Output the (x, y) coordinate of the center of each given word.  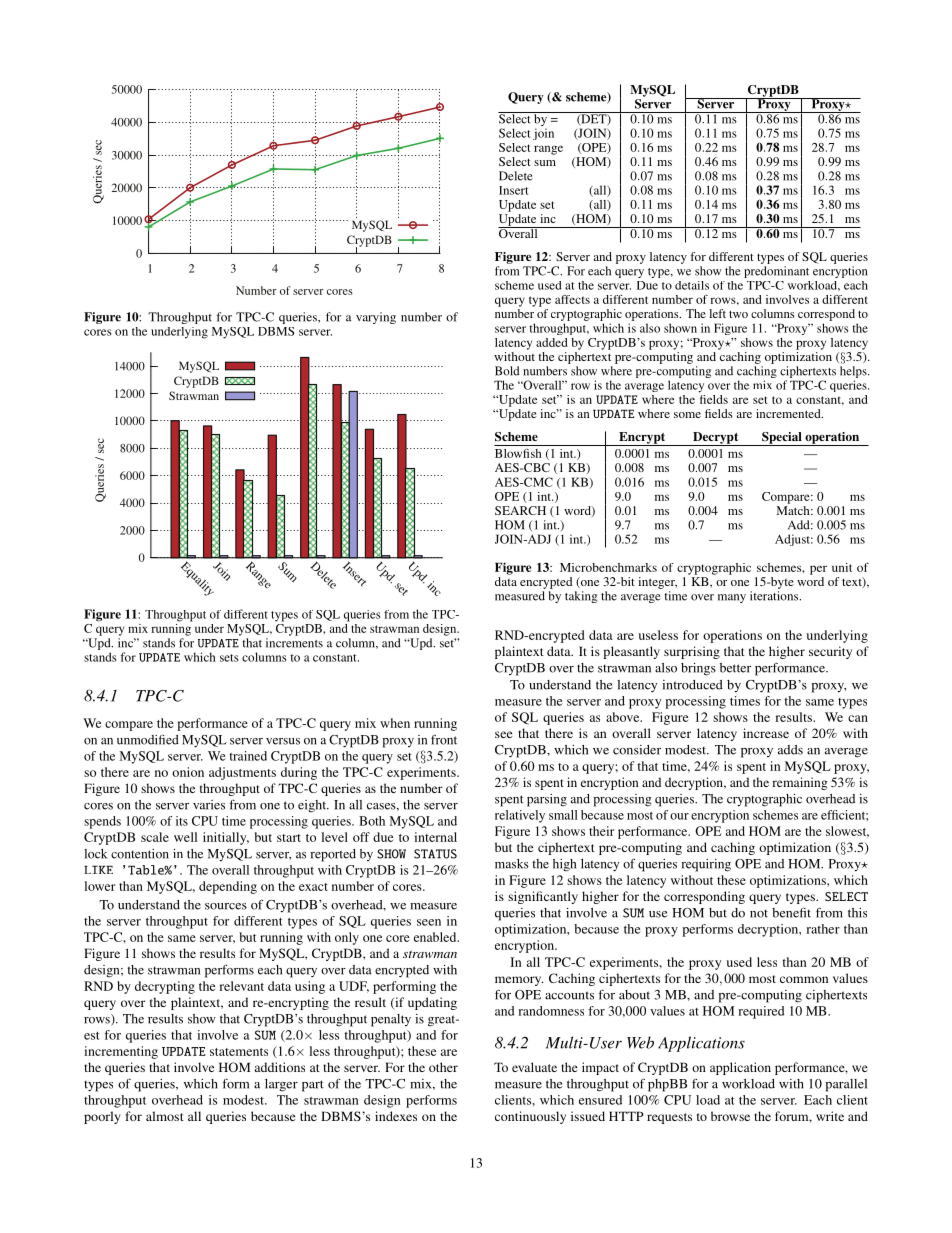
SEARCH (520, 510)
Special (782, 439)
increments (294, 643)
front (444, 739)
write (830, 1116)
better (735, 668)
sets (229, 658)
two (738, 314)
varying (376, 318)
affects (572, 299)
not (759, 914)
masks (512, 864)
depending (228, 887)
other (443, 1067)
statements (239, 1052)
